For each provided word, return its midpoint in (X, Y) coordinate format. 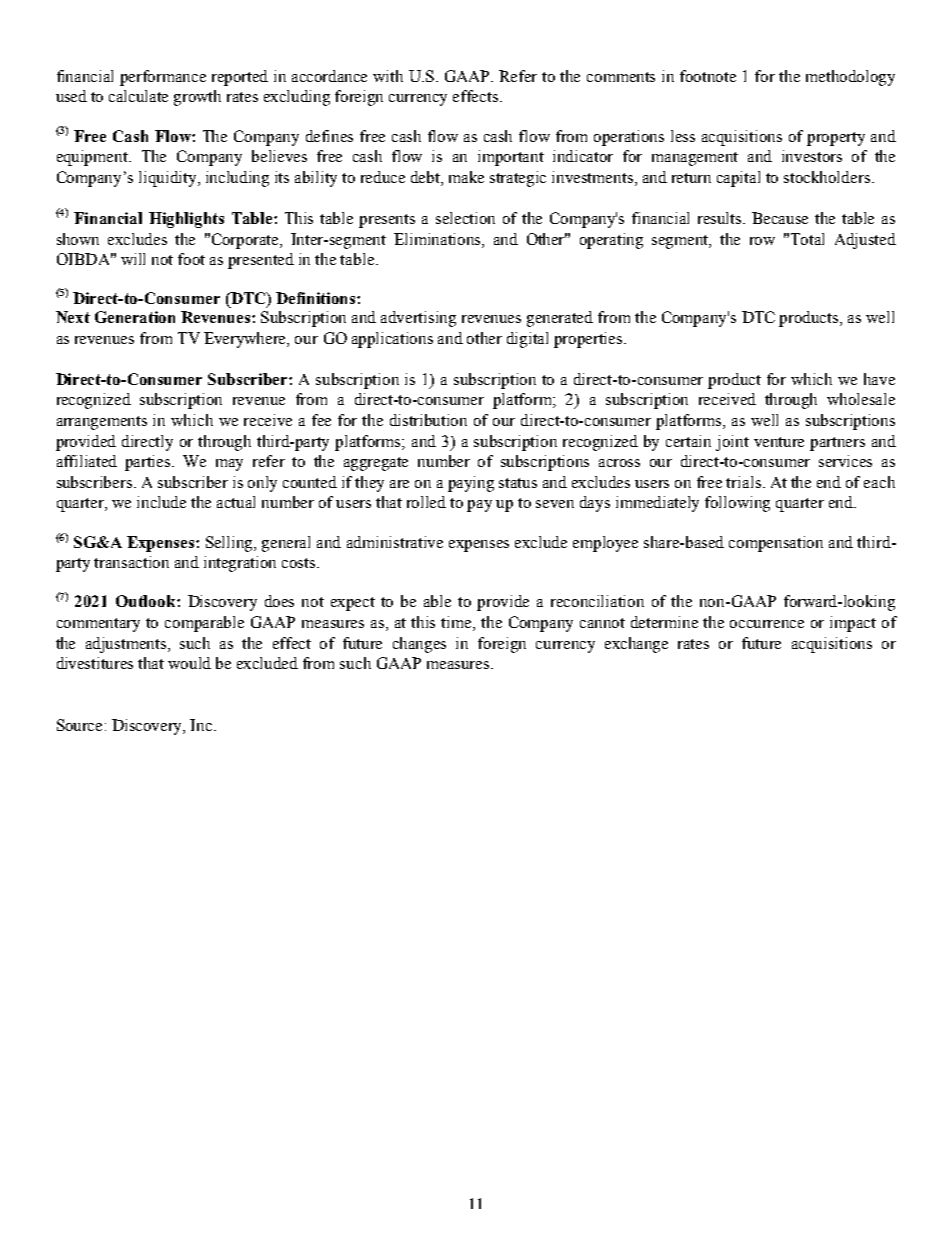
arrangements (102, 423)
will (133, 259)
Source (81, 725)
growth (197, 98)
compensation (776, 544)
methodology (850, 78)
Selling (231, 544)
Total (807, 239)
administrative (395, 542)
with (388, 76)
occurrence (767, 624)
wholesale (861, 399)
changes (419, 645)
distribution (428, 420)
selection (465, 218)
